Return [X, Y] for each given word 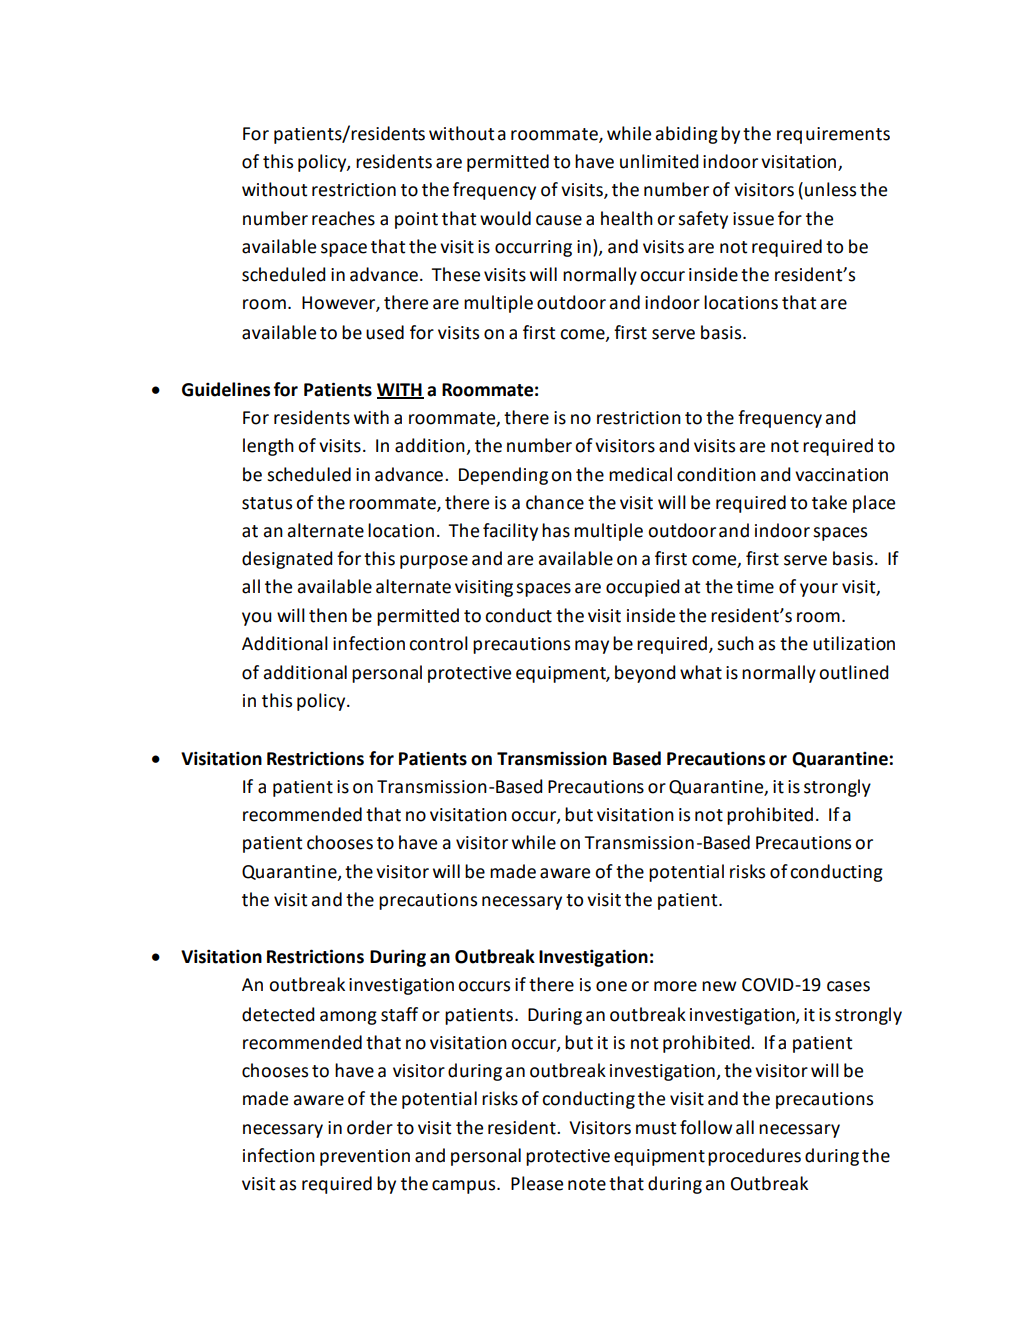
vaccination [841, 475]
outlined [854, 672]
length [268, 447]
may [592, 647]
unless [830, 189]
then [328, 615]
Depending [503, 476]
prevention [365, 1157]
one [611, 986]
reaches [343, 218]
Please [537, 1183]
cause [559, 220]
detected [278, 1014]
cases [848, 986]
